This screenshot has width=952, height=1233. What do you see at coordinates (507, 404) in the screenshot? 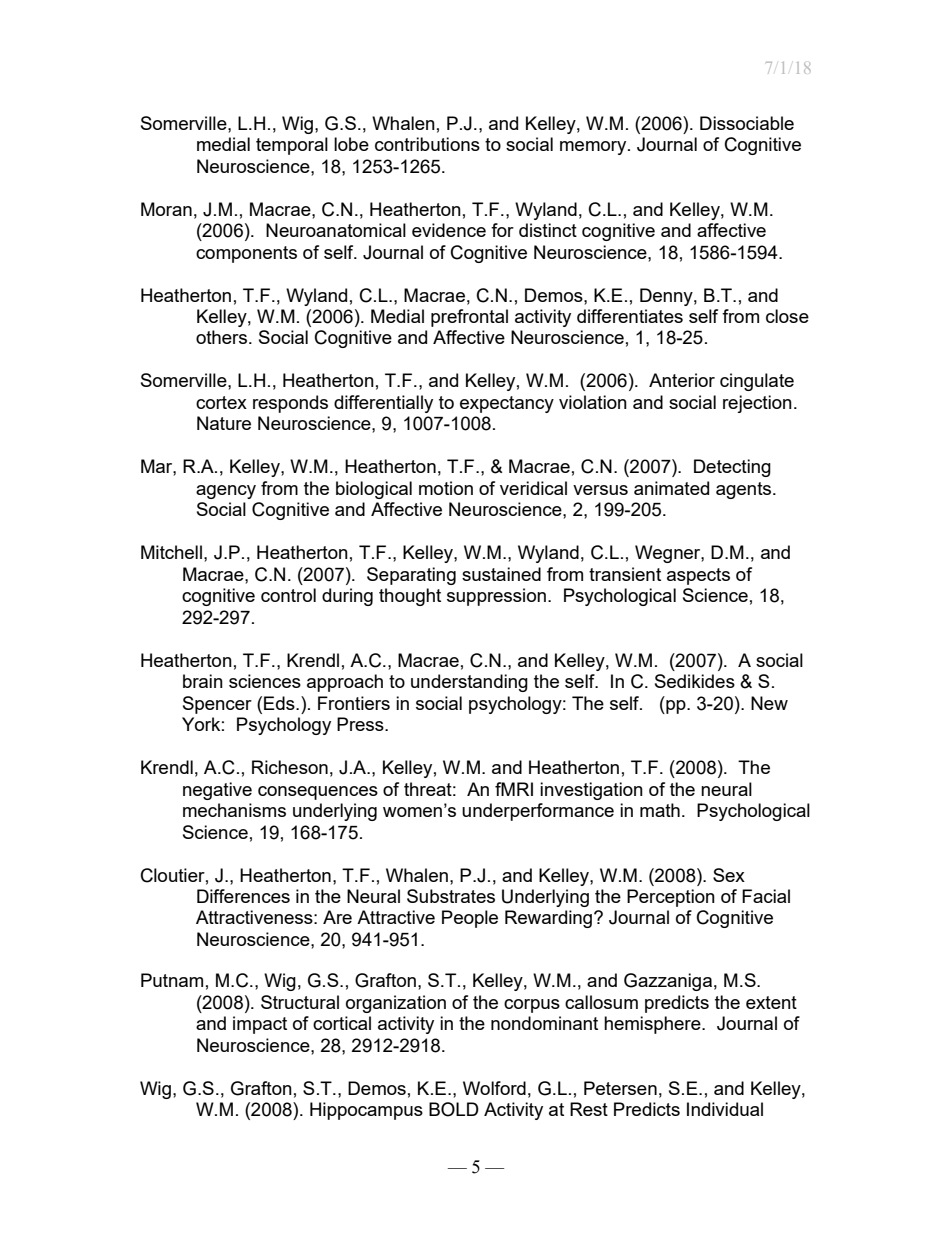
I see `expectancy` at bounding box center [507, 404].
